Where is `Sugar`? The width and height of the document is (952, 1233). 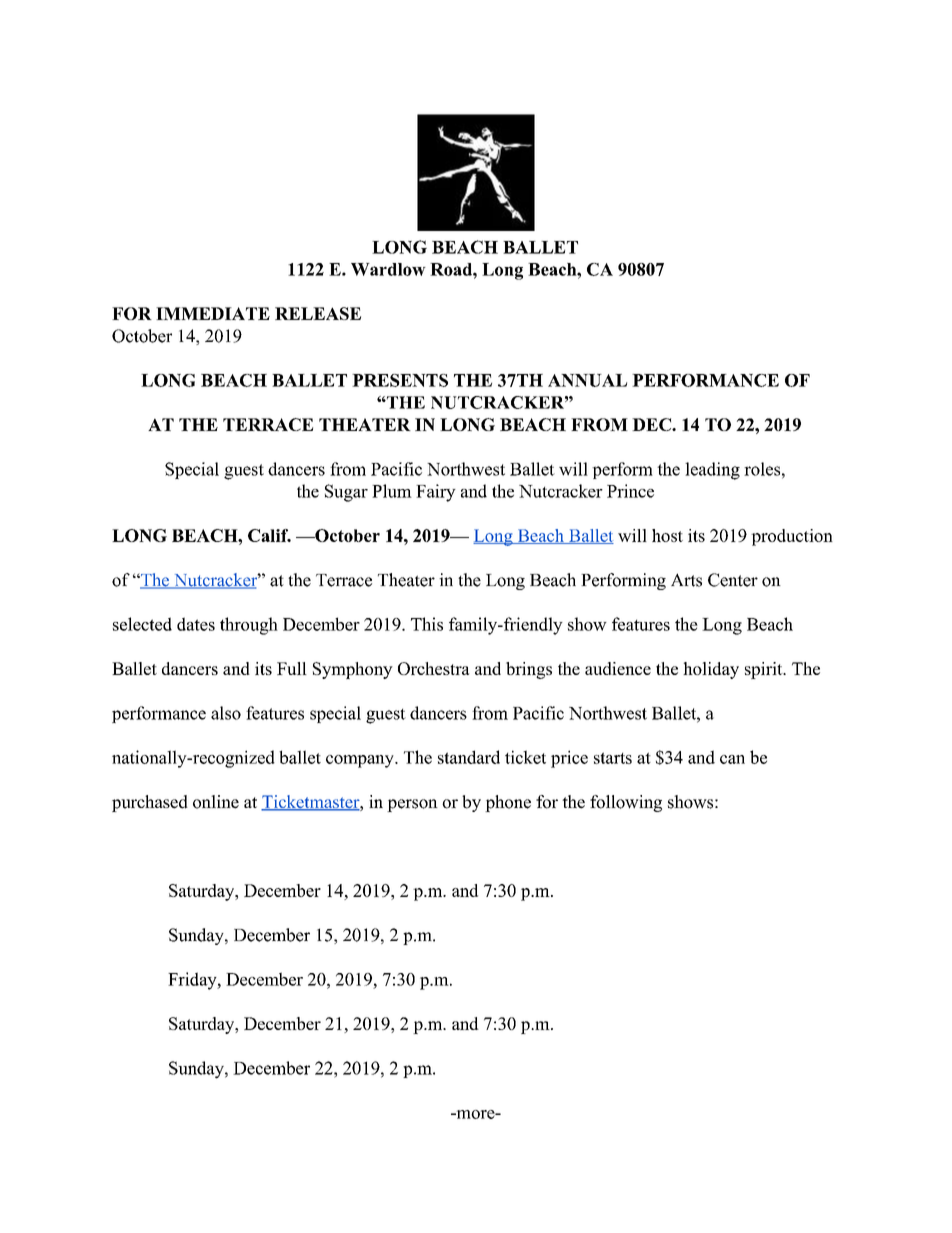
Sugar is located at coordinates (346, 493).
